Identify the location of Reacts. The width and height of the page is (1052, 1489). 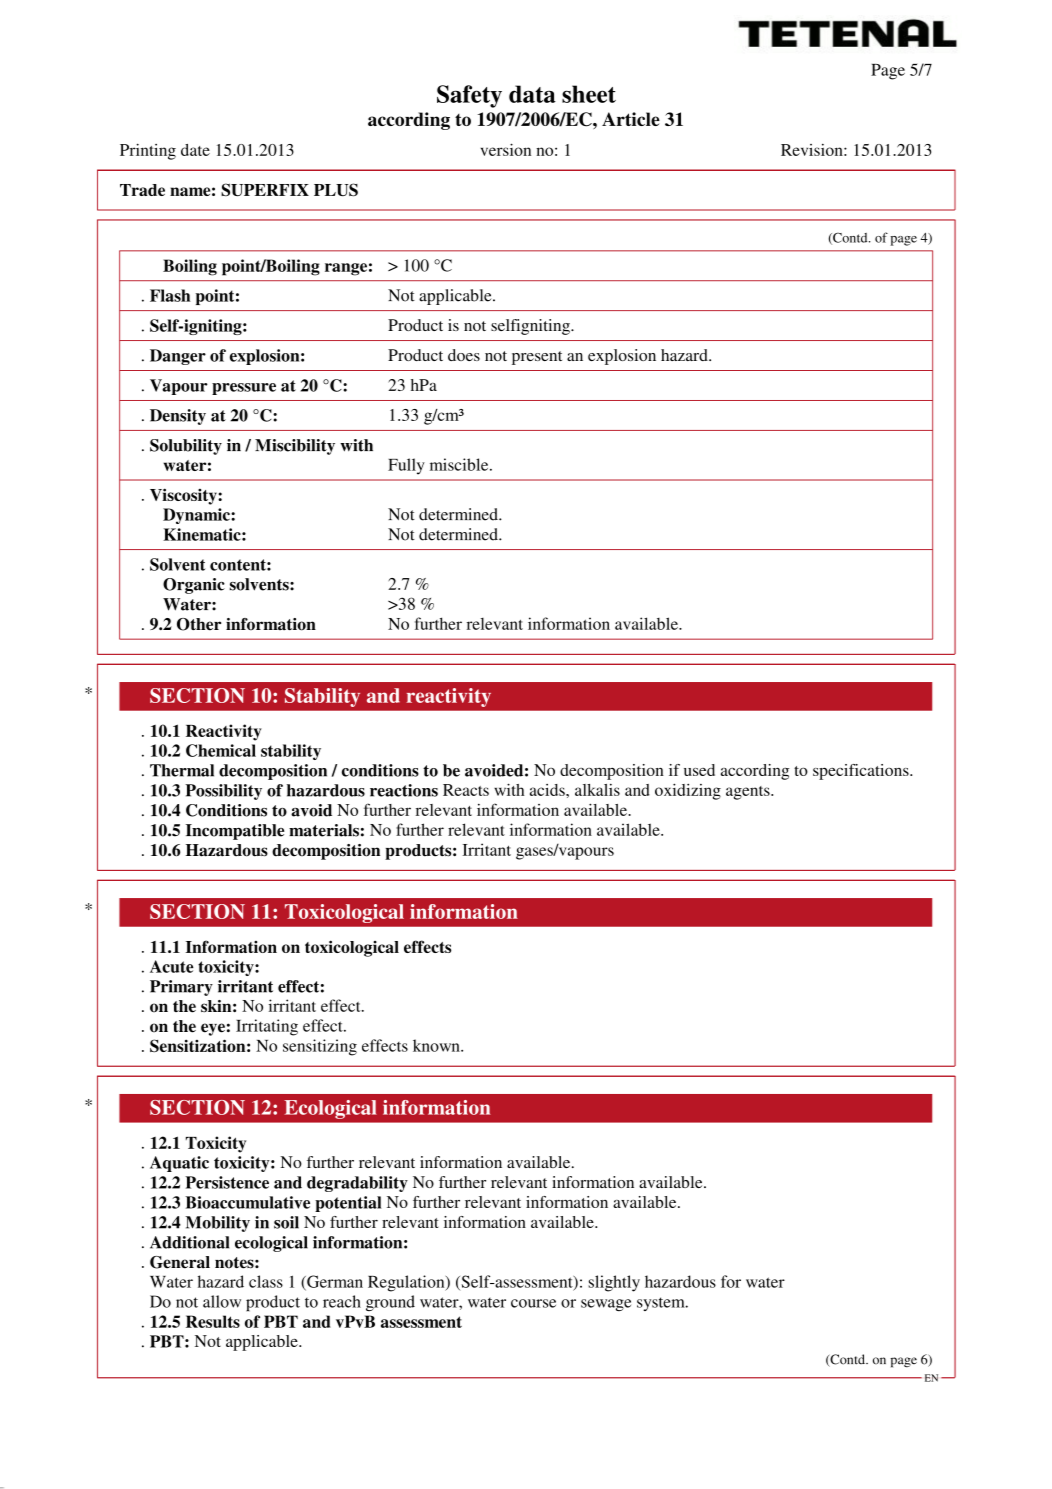
(466, 790).
